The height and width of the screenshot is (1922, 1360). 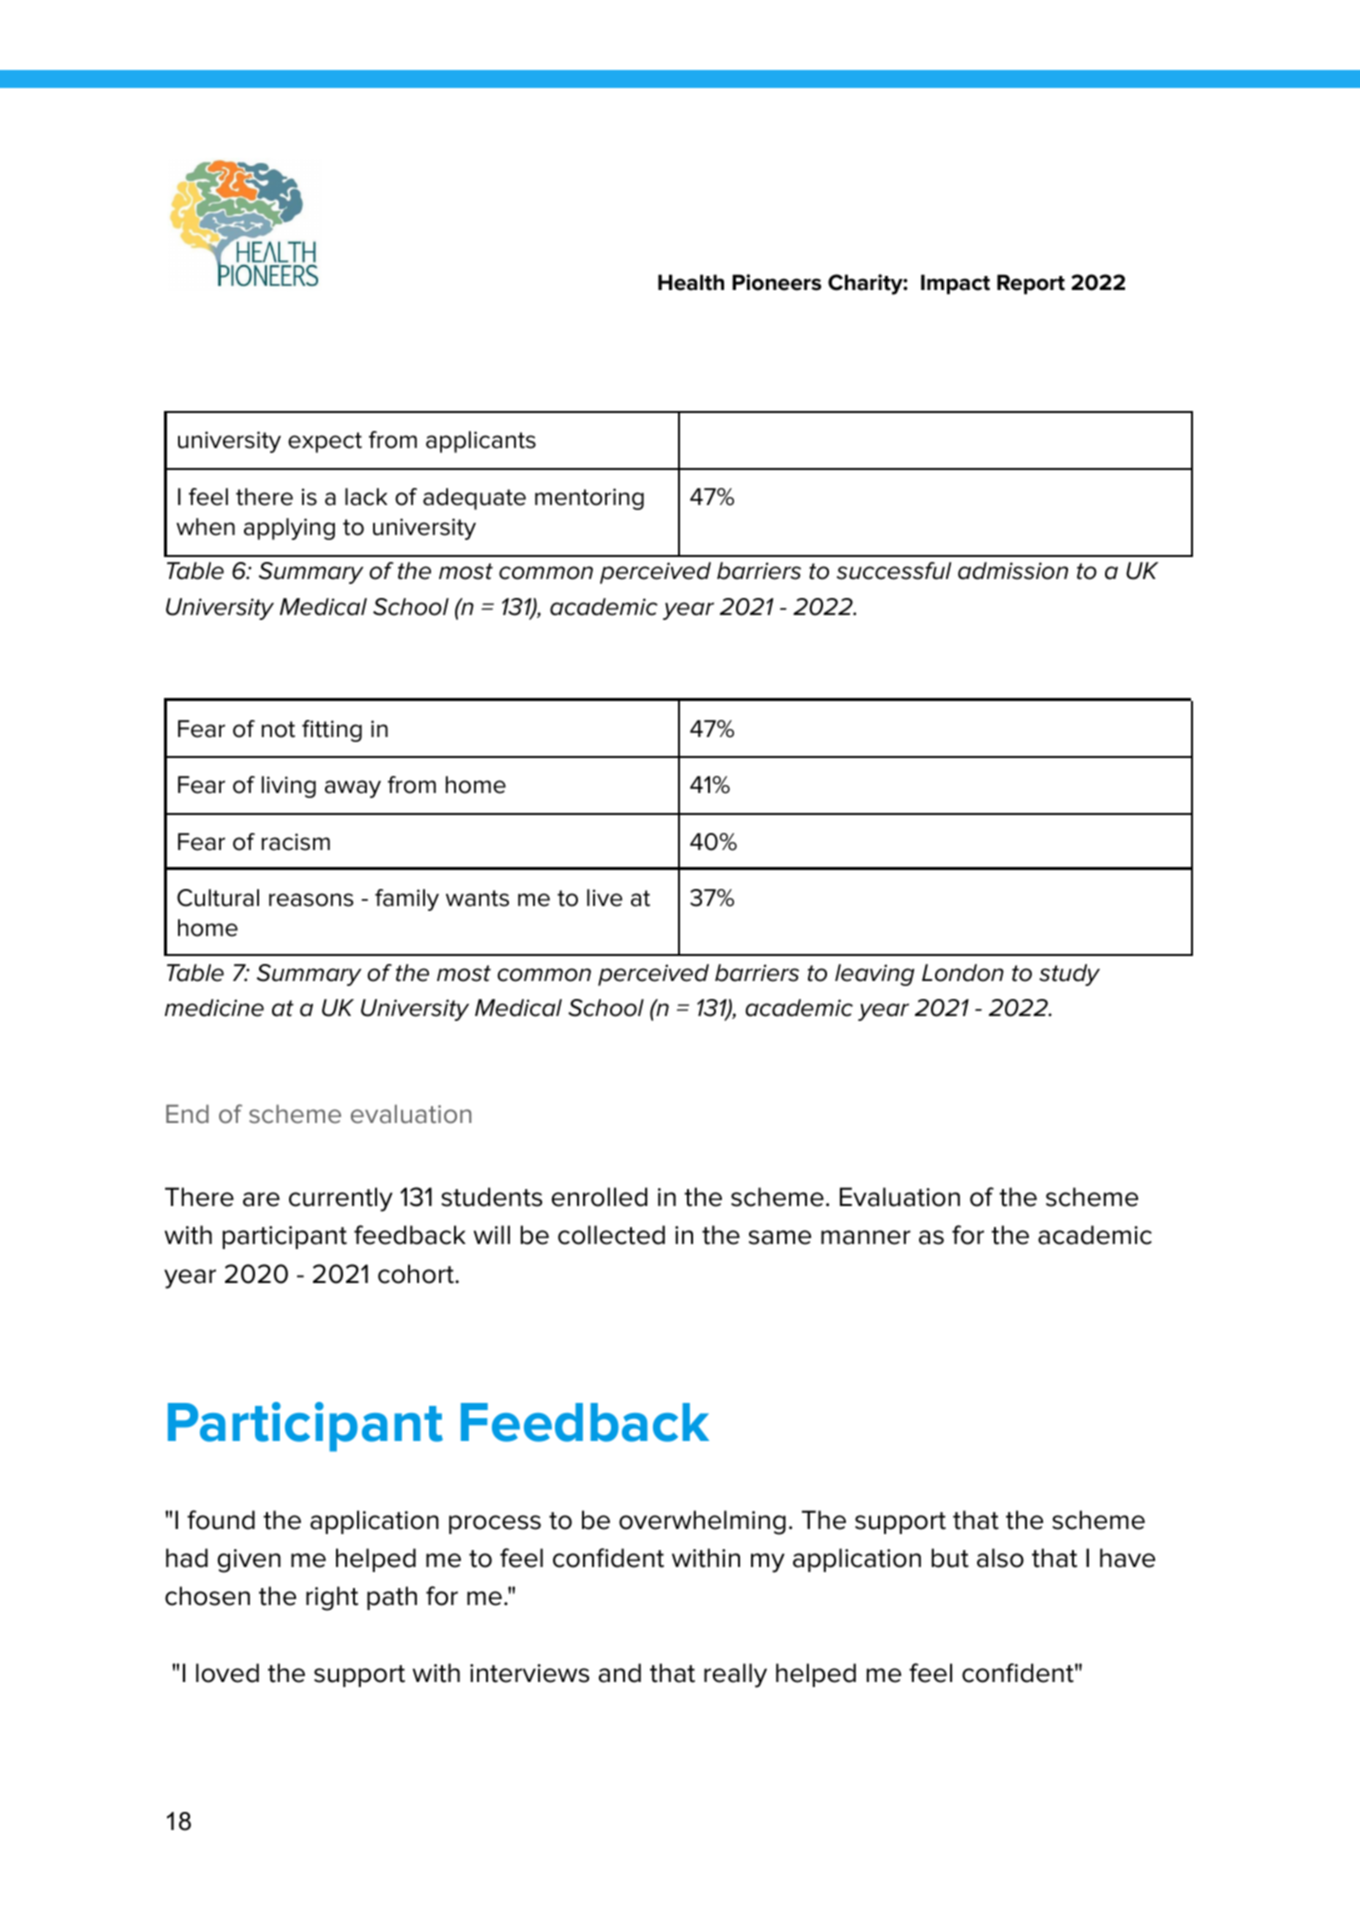 I want to click on and, so click(x=620, y=1673).
